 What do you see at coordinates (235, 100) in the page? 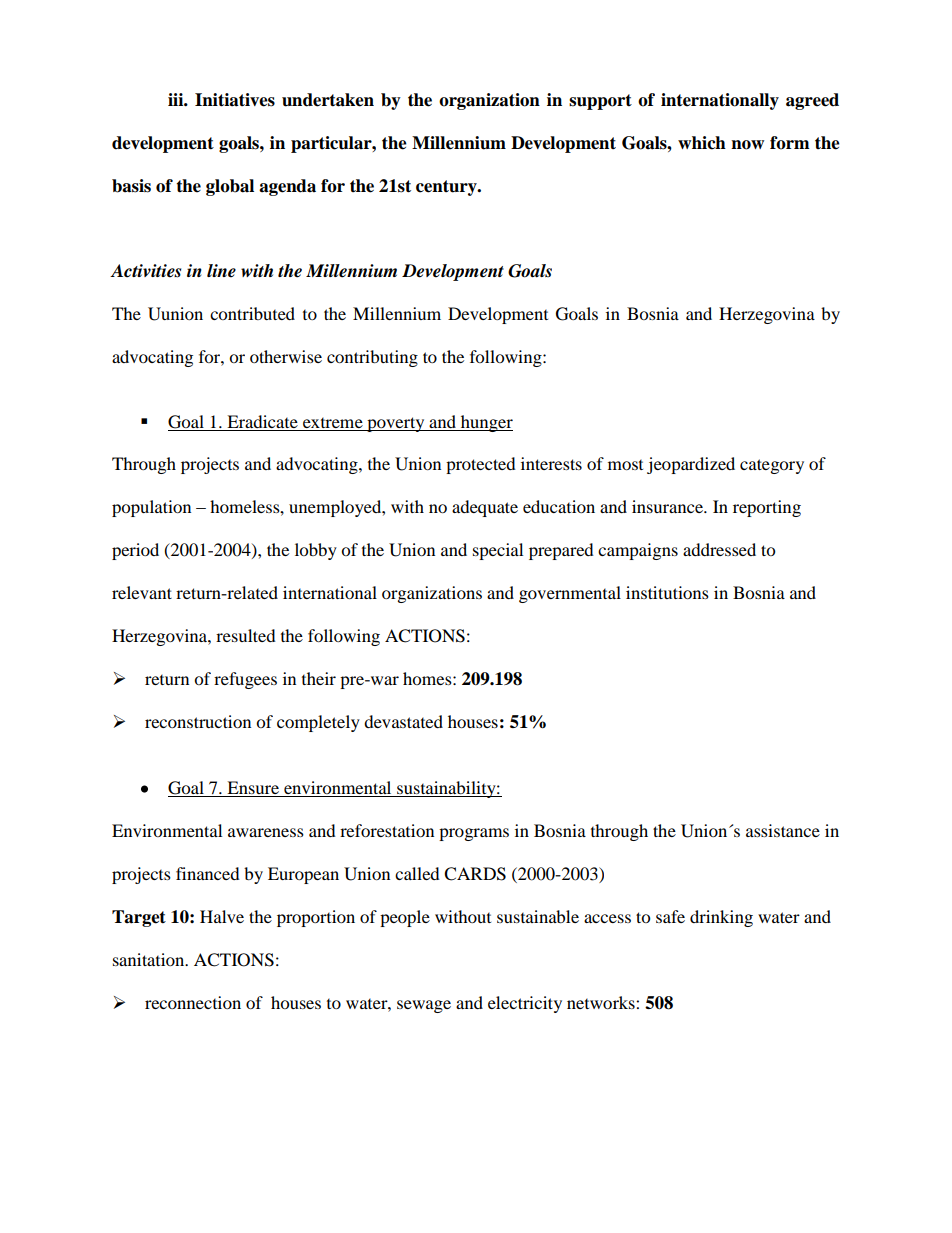
I see `Initiatives` at bounding box center [235, 100].
